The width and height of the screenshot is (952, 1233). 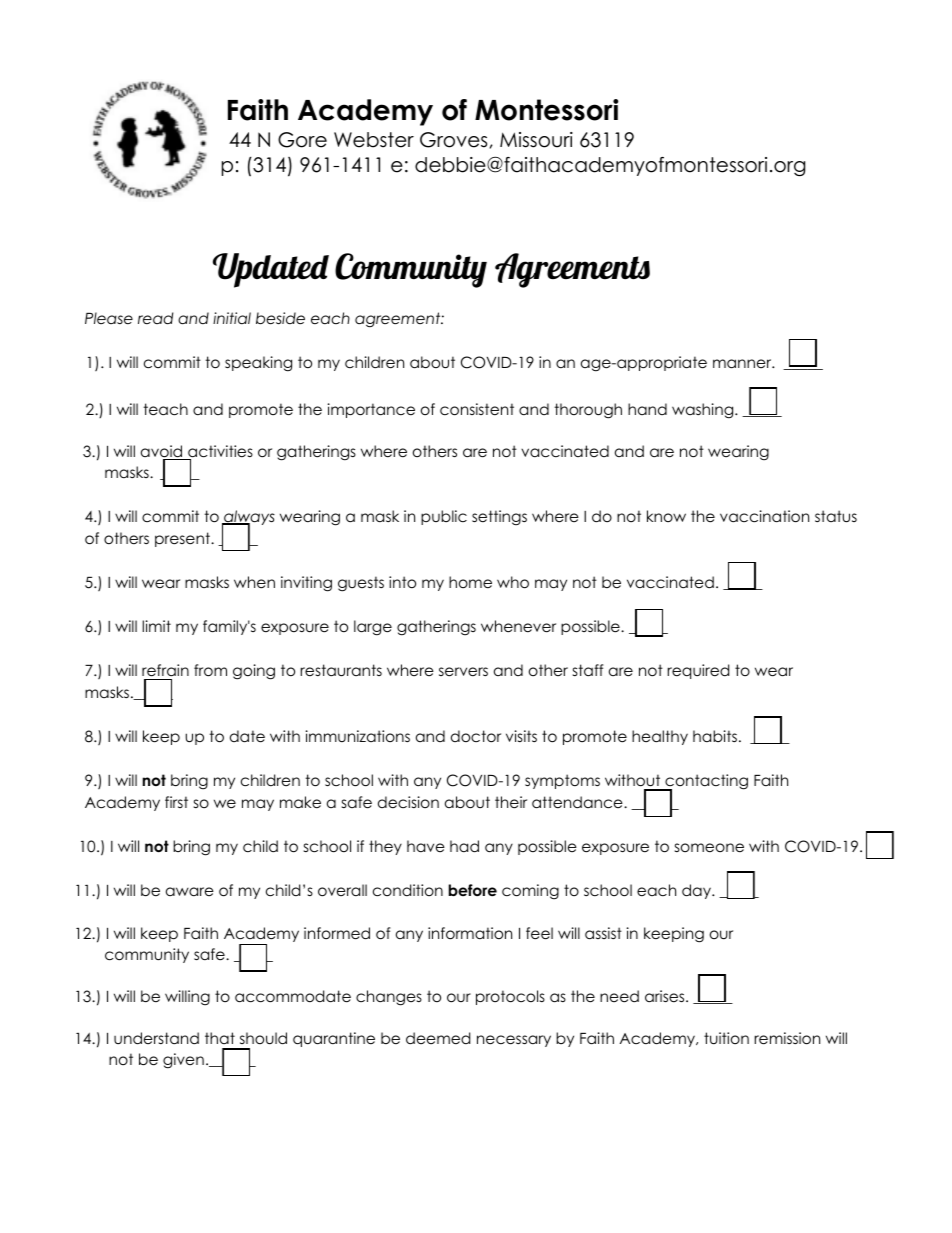 What do you see at coordinates (220, 1038) in the screenshot?
I see `that` at bounding box center [220, 1038].
